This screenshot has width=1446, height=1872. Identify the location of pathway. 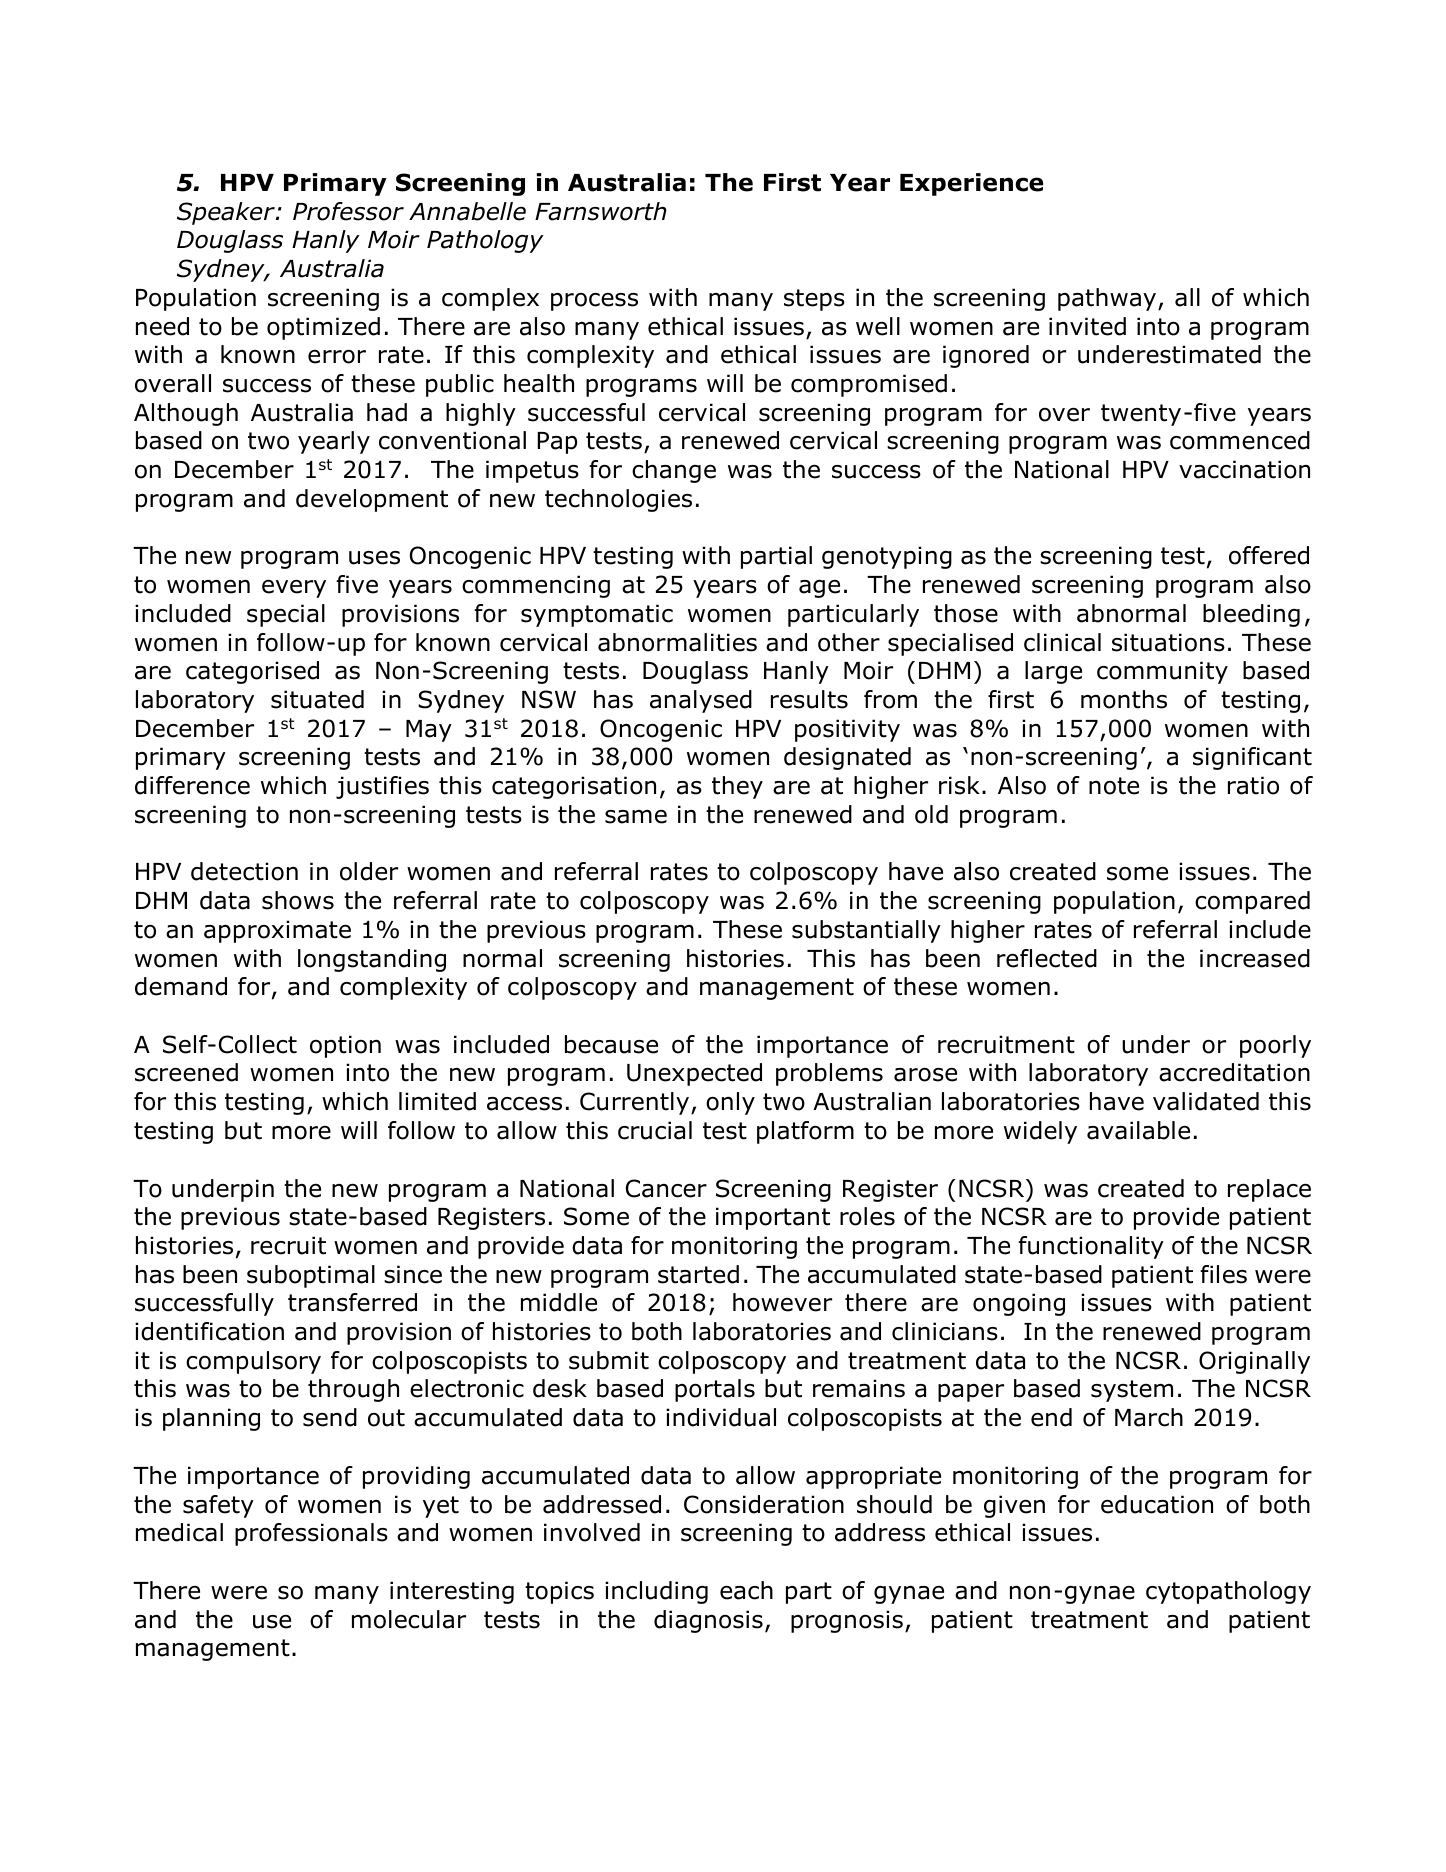
(1108, 299).
